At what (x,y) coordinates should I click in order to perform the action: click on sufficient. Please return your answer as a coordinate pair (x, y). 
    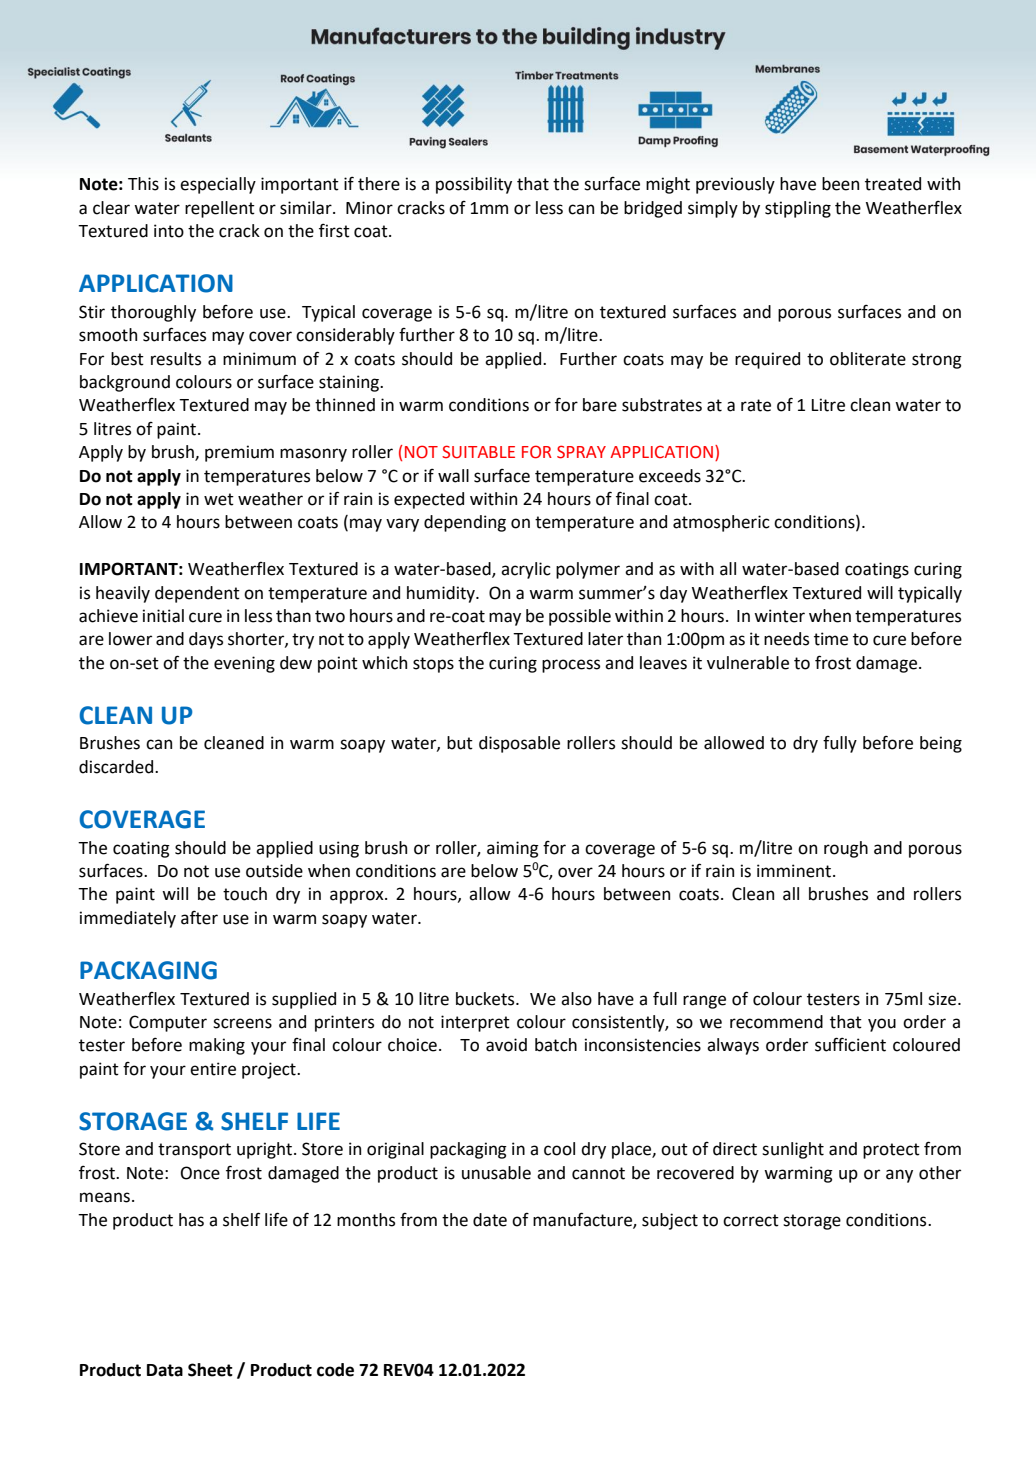
    Looking at the image, I should click on (850, 1044).
